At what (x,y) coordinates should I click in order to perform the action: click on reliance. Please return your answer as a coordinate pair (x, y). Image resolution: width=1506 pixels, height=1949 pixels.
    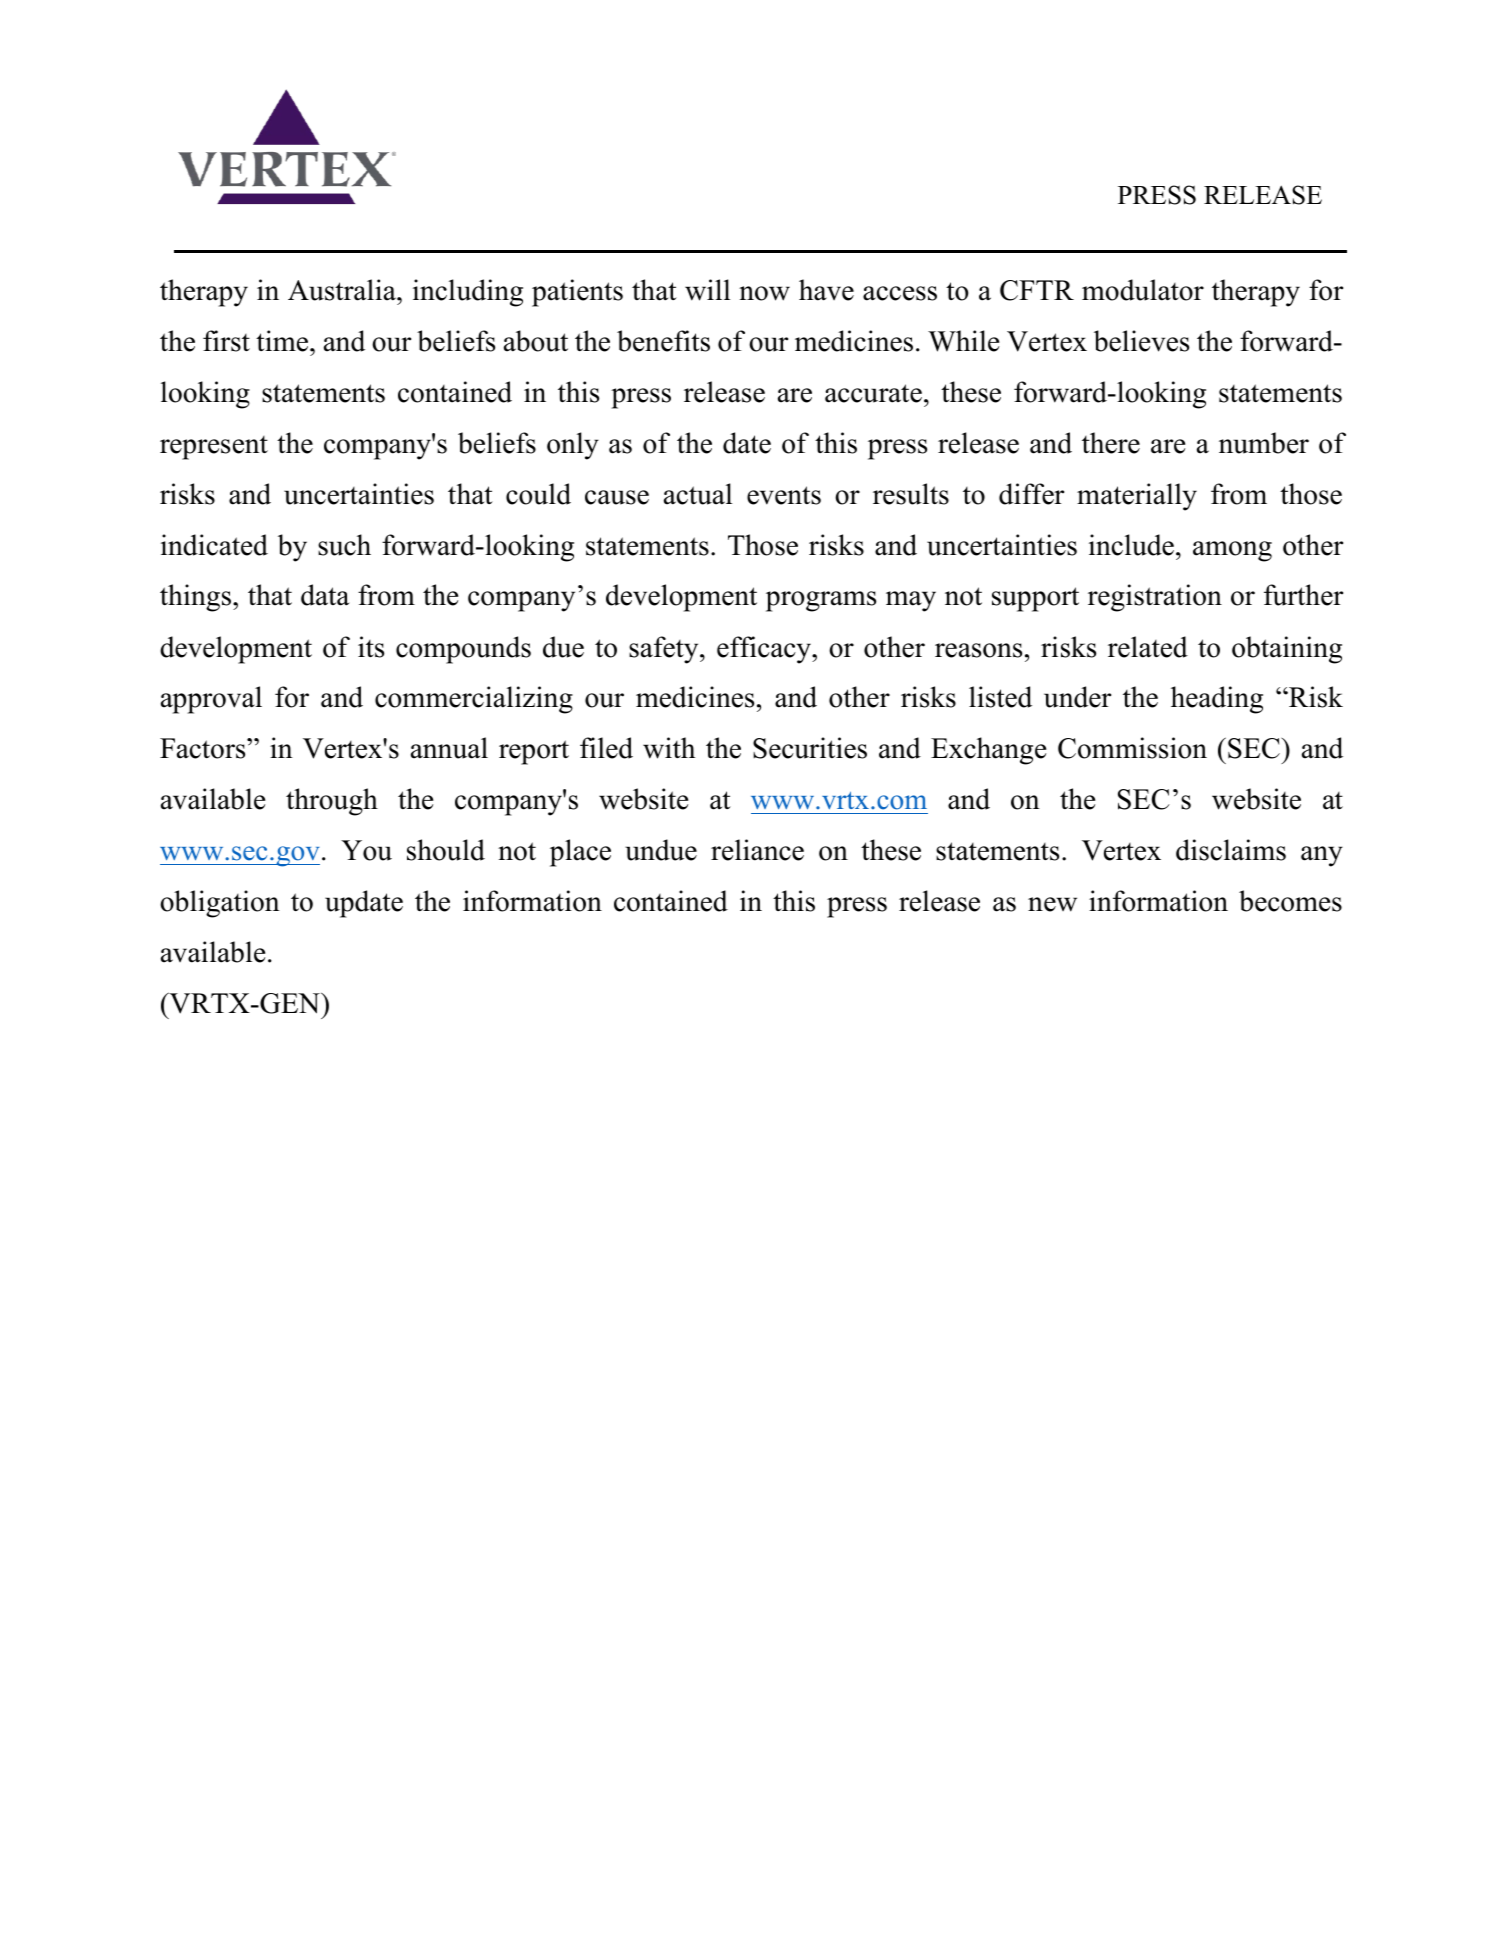
    Looking at the image, I should click on (757, 850).
